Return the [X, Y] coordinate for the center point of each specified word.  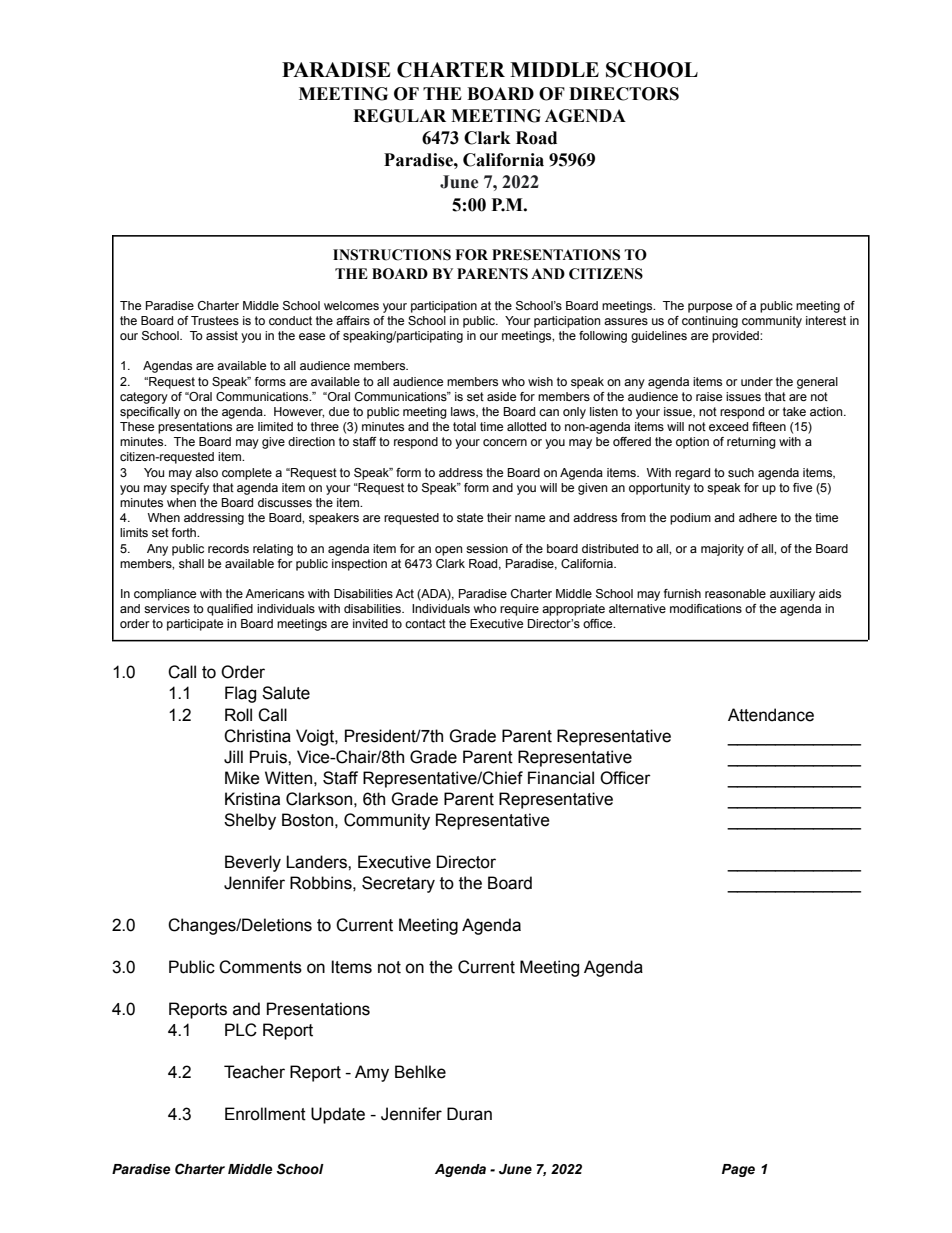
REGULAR [399, 116]
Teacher [254, 1072]
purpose [710, 308]
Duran [469, 1114]
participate [195, 625]
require [519, 610]
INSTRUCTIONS [392, 255]
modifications [706, 608]
